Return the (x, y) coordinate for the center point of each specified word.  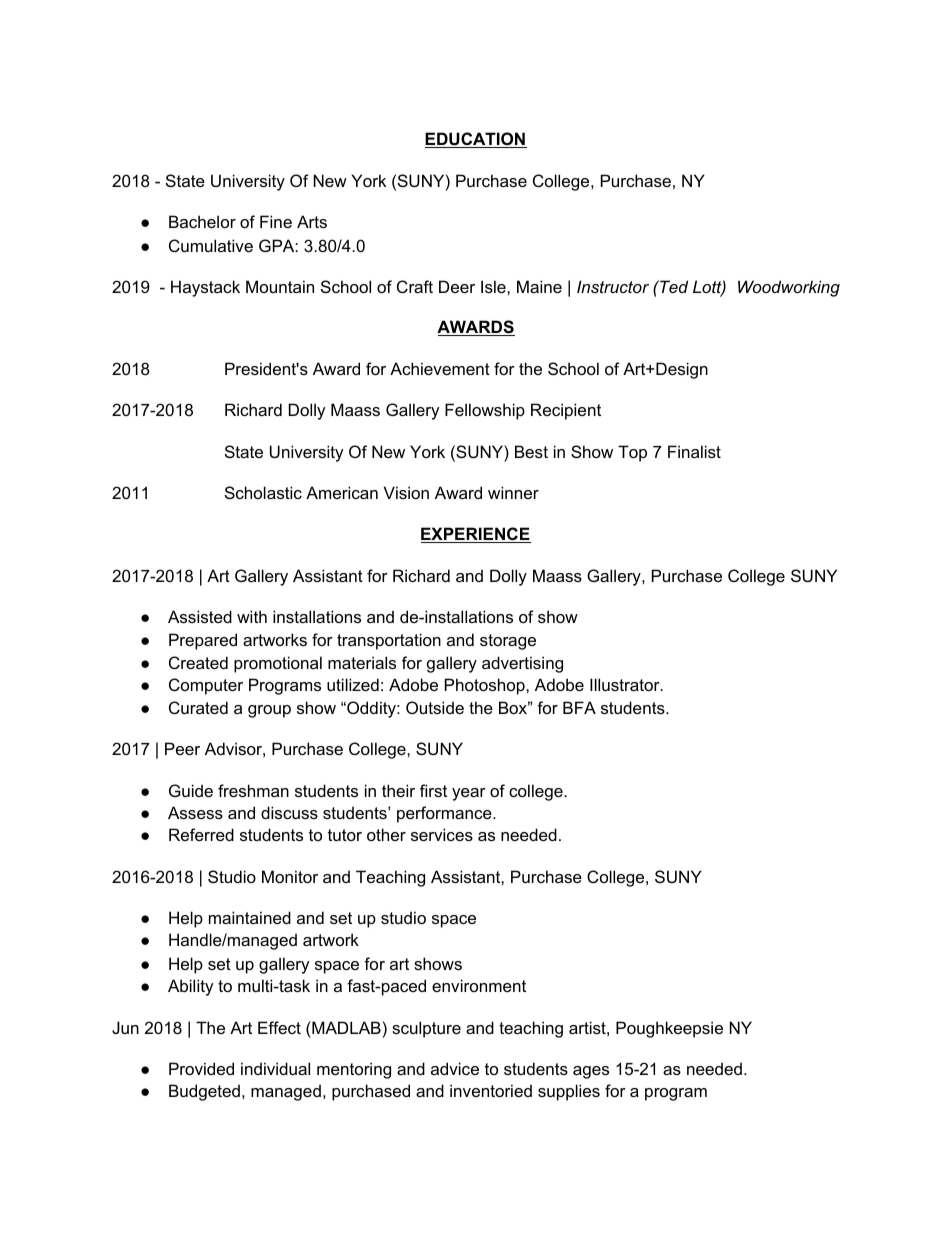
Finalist (694, 451)
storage (508, 642)
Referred (201, 834)
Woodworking (789, 288)
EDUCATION (476, 140)
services (442, 834)
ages (591, 1072)
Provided (201, 1068)
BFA (579, 707)
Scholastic (263, 492)
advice (455, 1068)
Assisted (200, 616)
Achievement (440, 368)
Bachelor (202, 221)
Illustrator (626, 684)
